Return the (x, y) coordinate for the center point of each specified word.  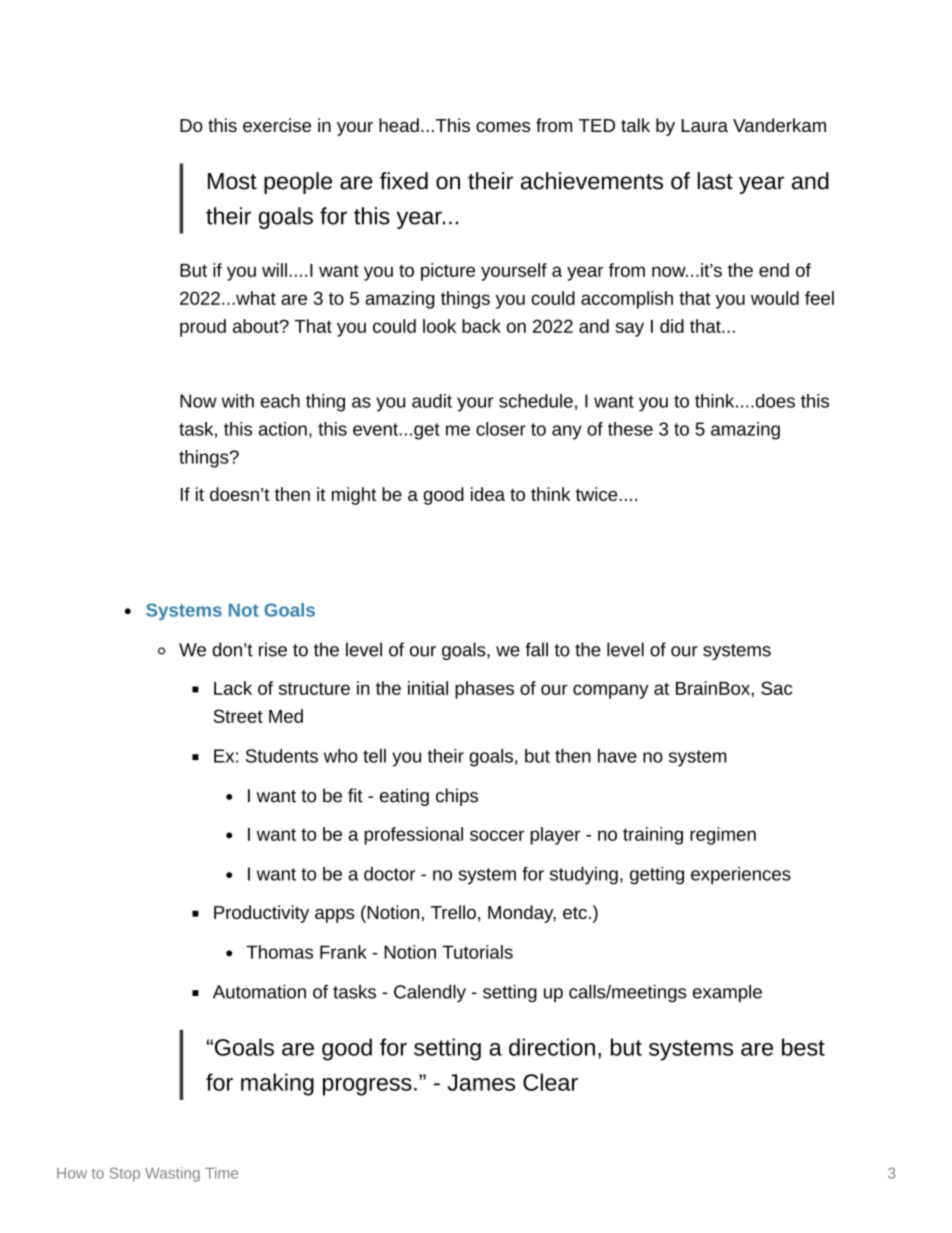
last (715, 181)
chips (457, 797)
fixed (404, 181)
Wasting (172, 1174)
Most (232, 181)
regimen (723, 836)
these (630, 429)
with (238, 401)
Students (282, 756)
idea (488, 494)
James (481, 1082)
